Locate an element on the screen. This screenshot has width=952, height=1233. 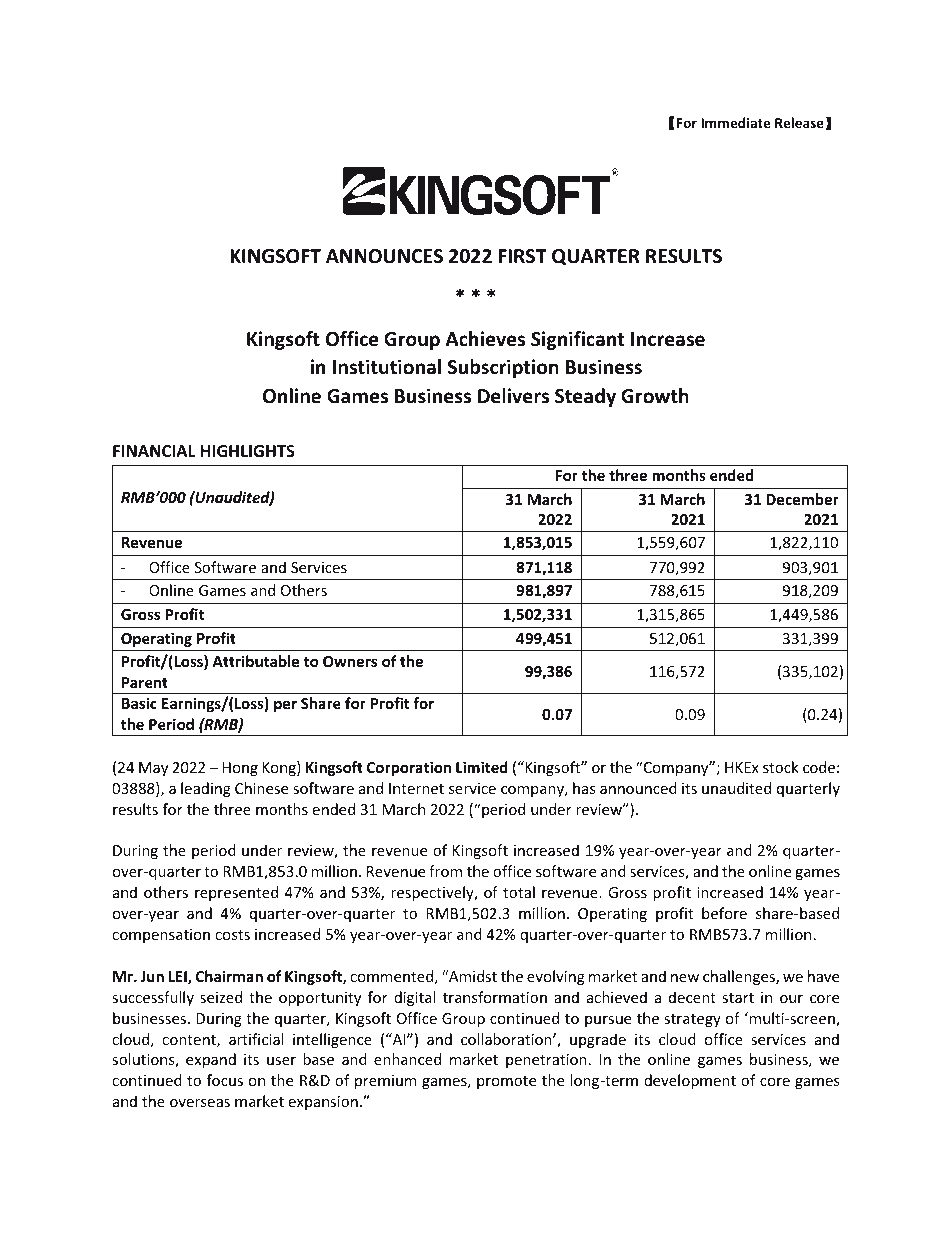
Owners is located at coordinates (350, 661).
